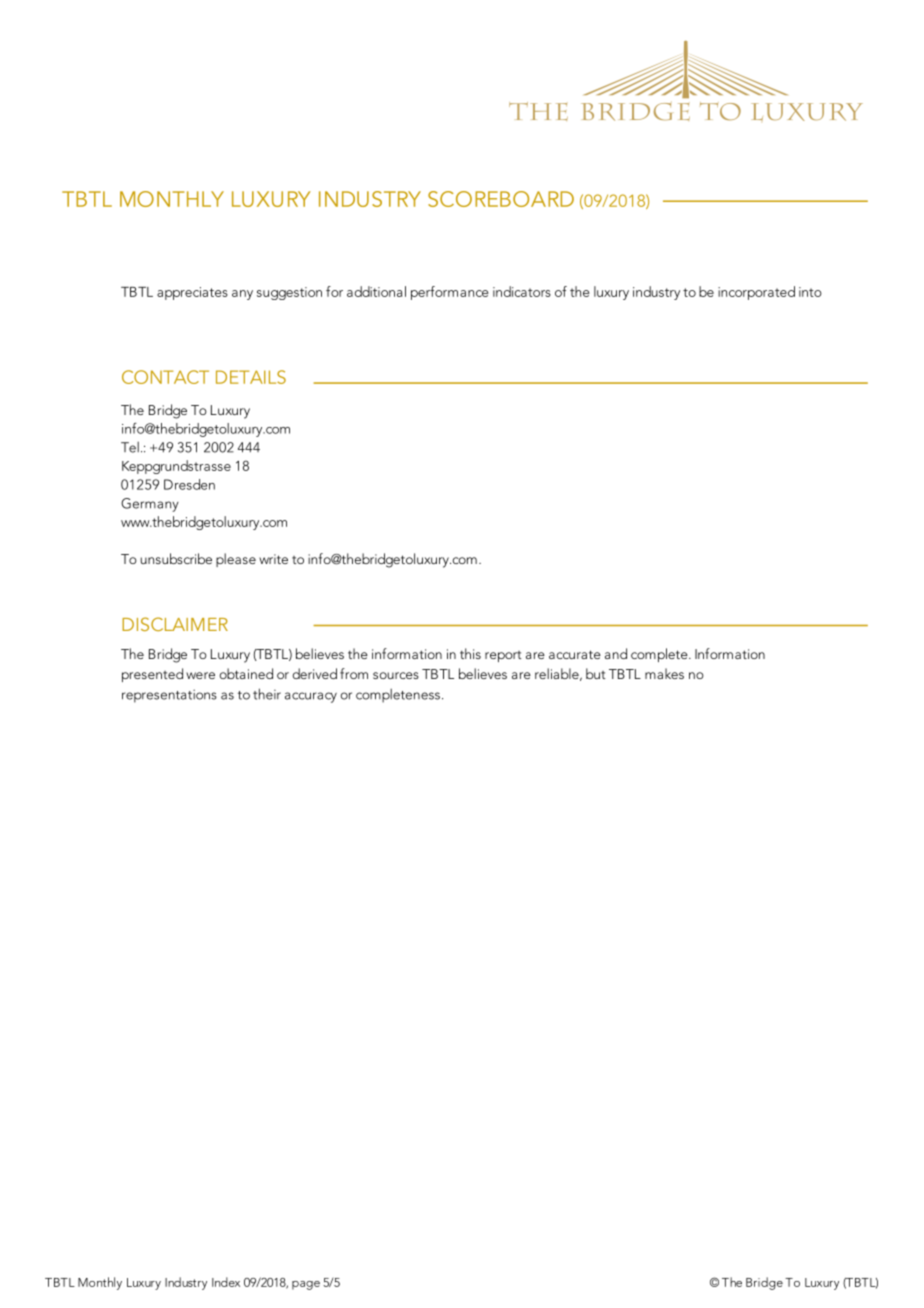  Describe the element at coordinates (396, 675) in the screenshot. I see `sources` at that location.
